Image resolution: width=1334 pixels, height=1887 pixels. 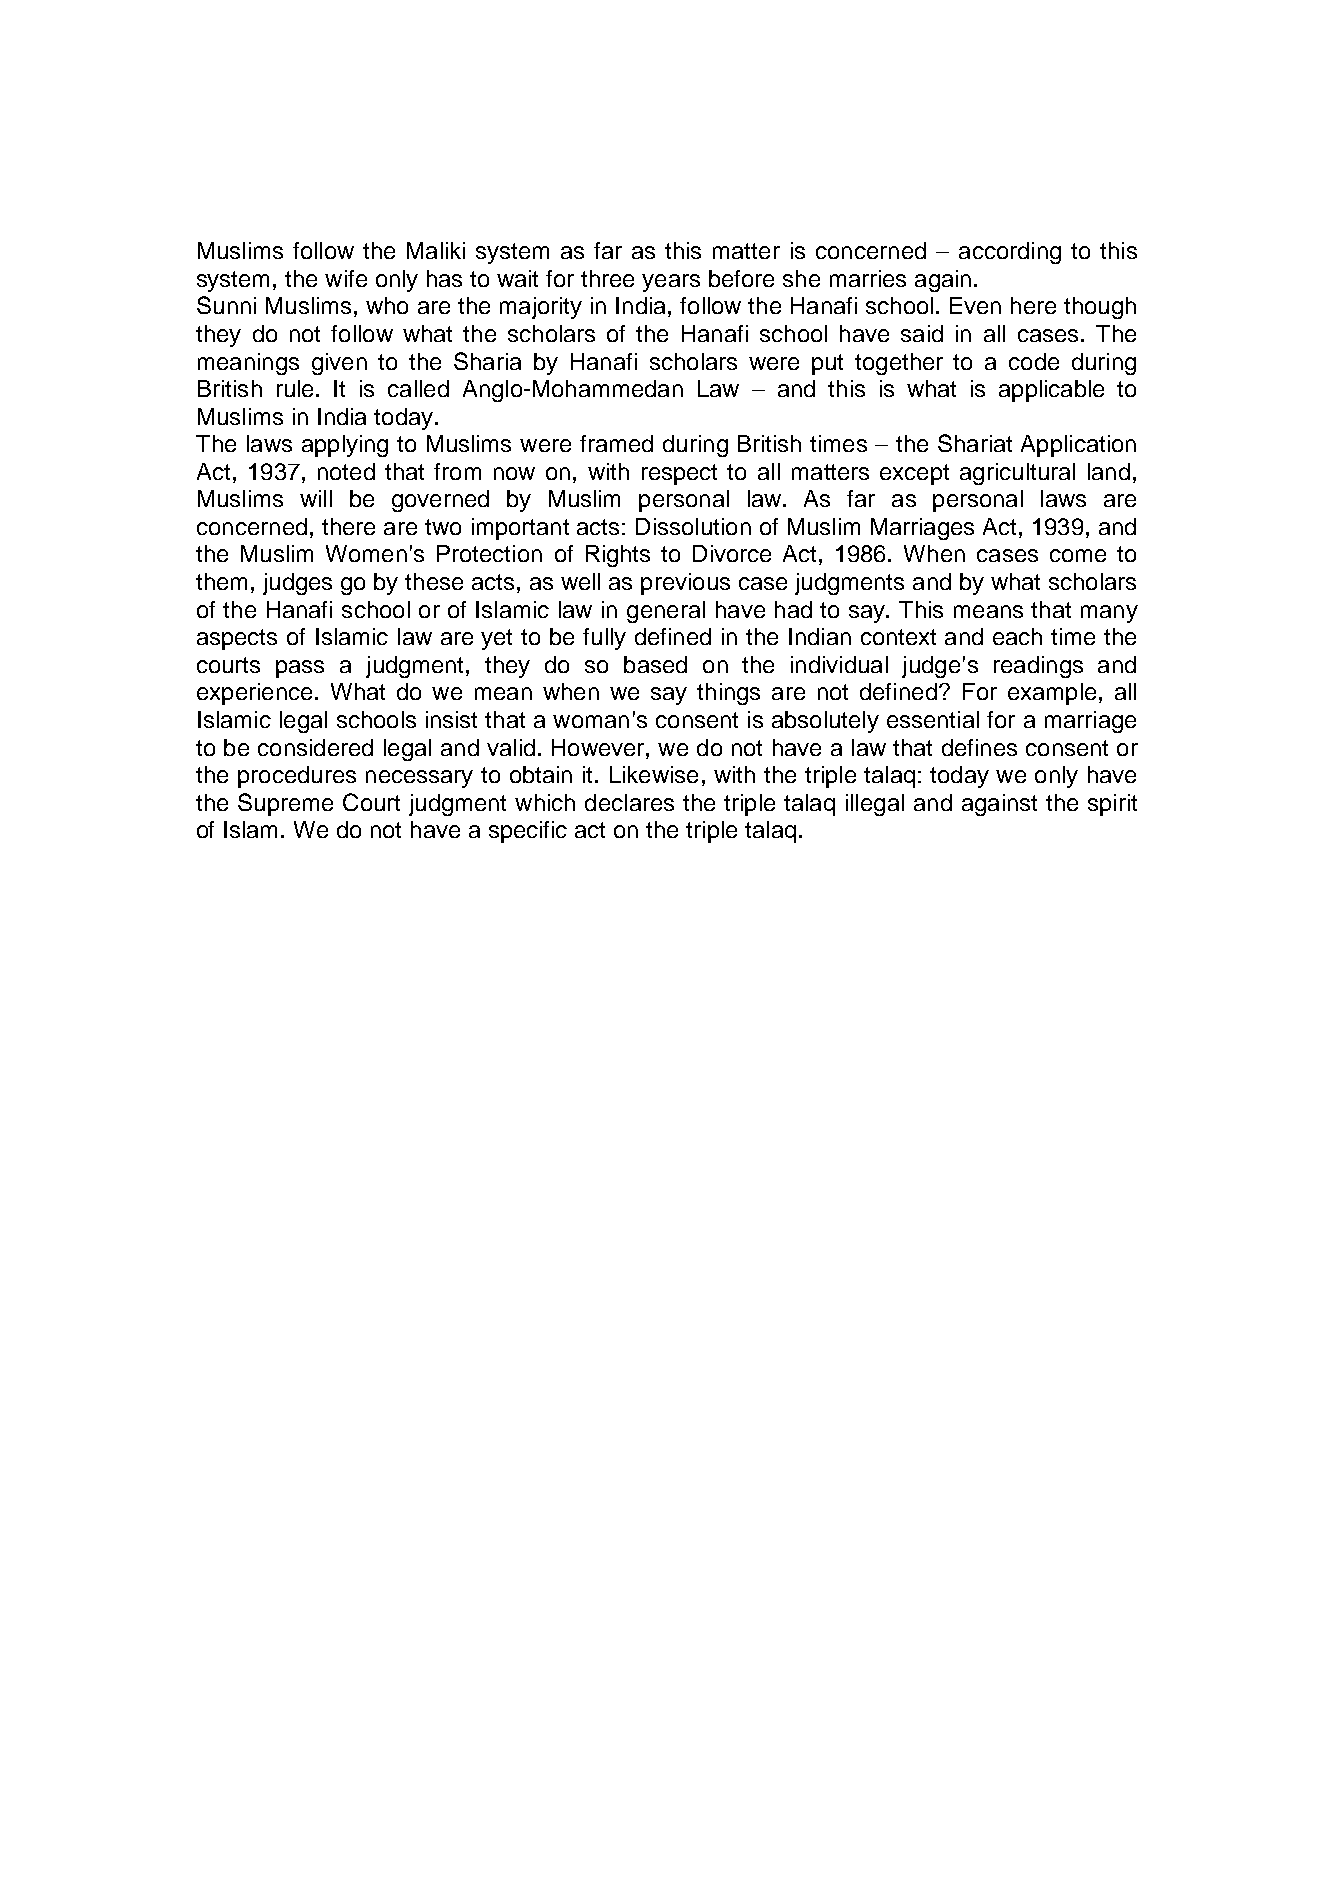 What do you see at coordinates (629, 802) in the screenshot?
I see `declares` at bounding box center [629, 802].
